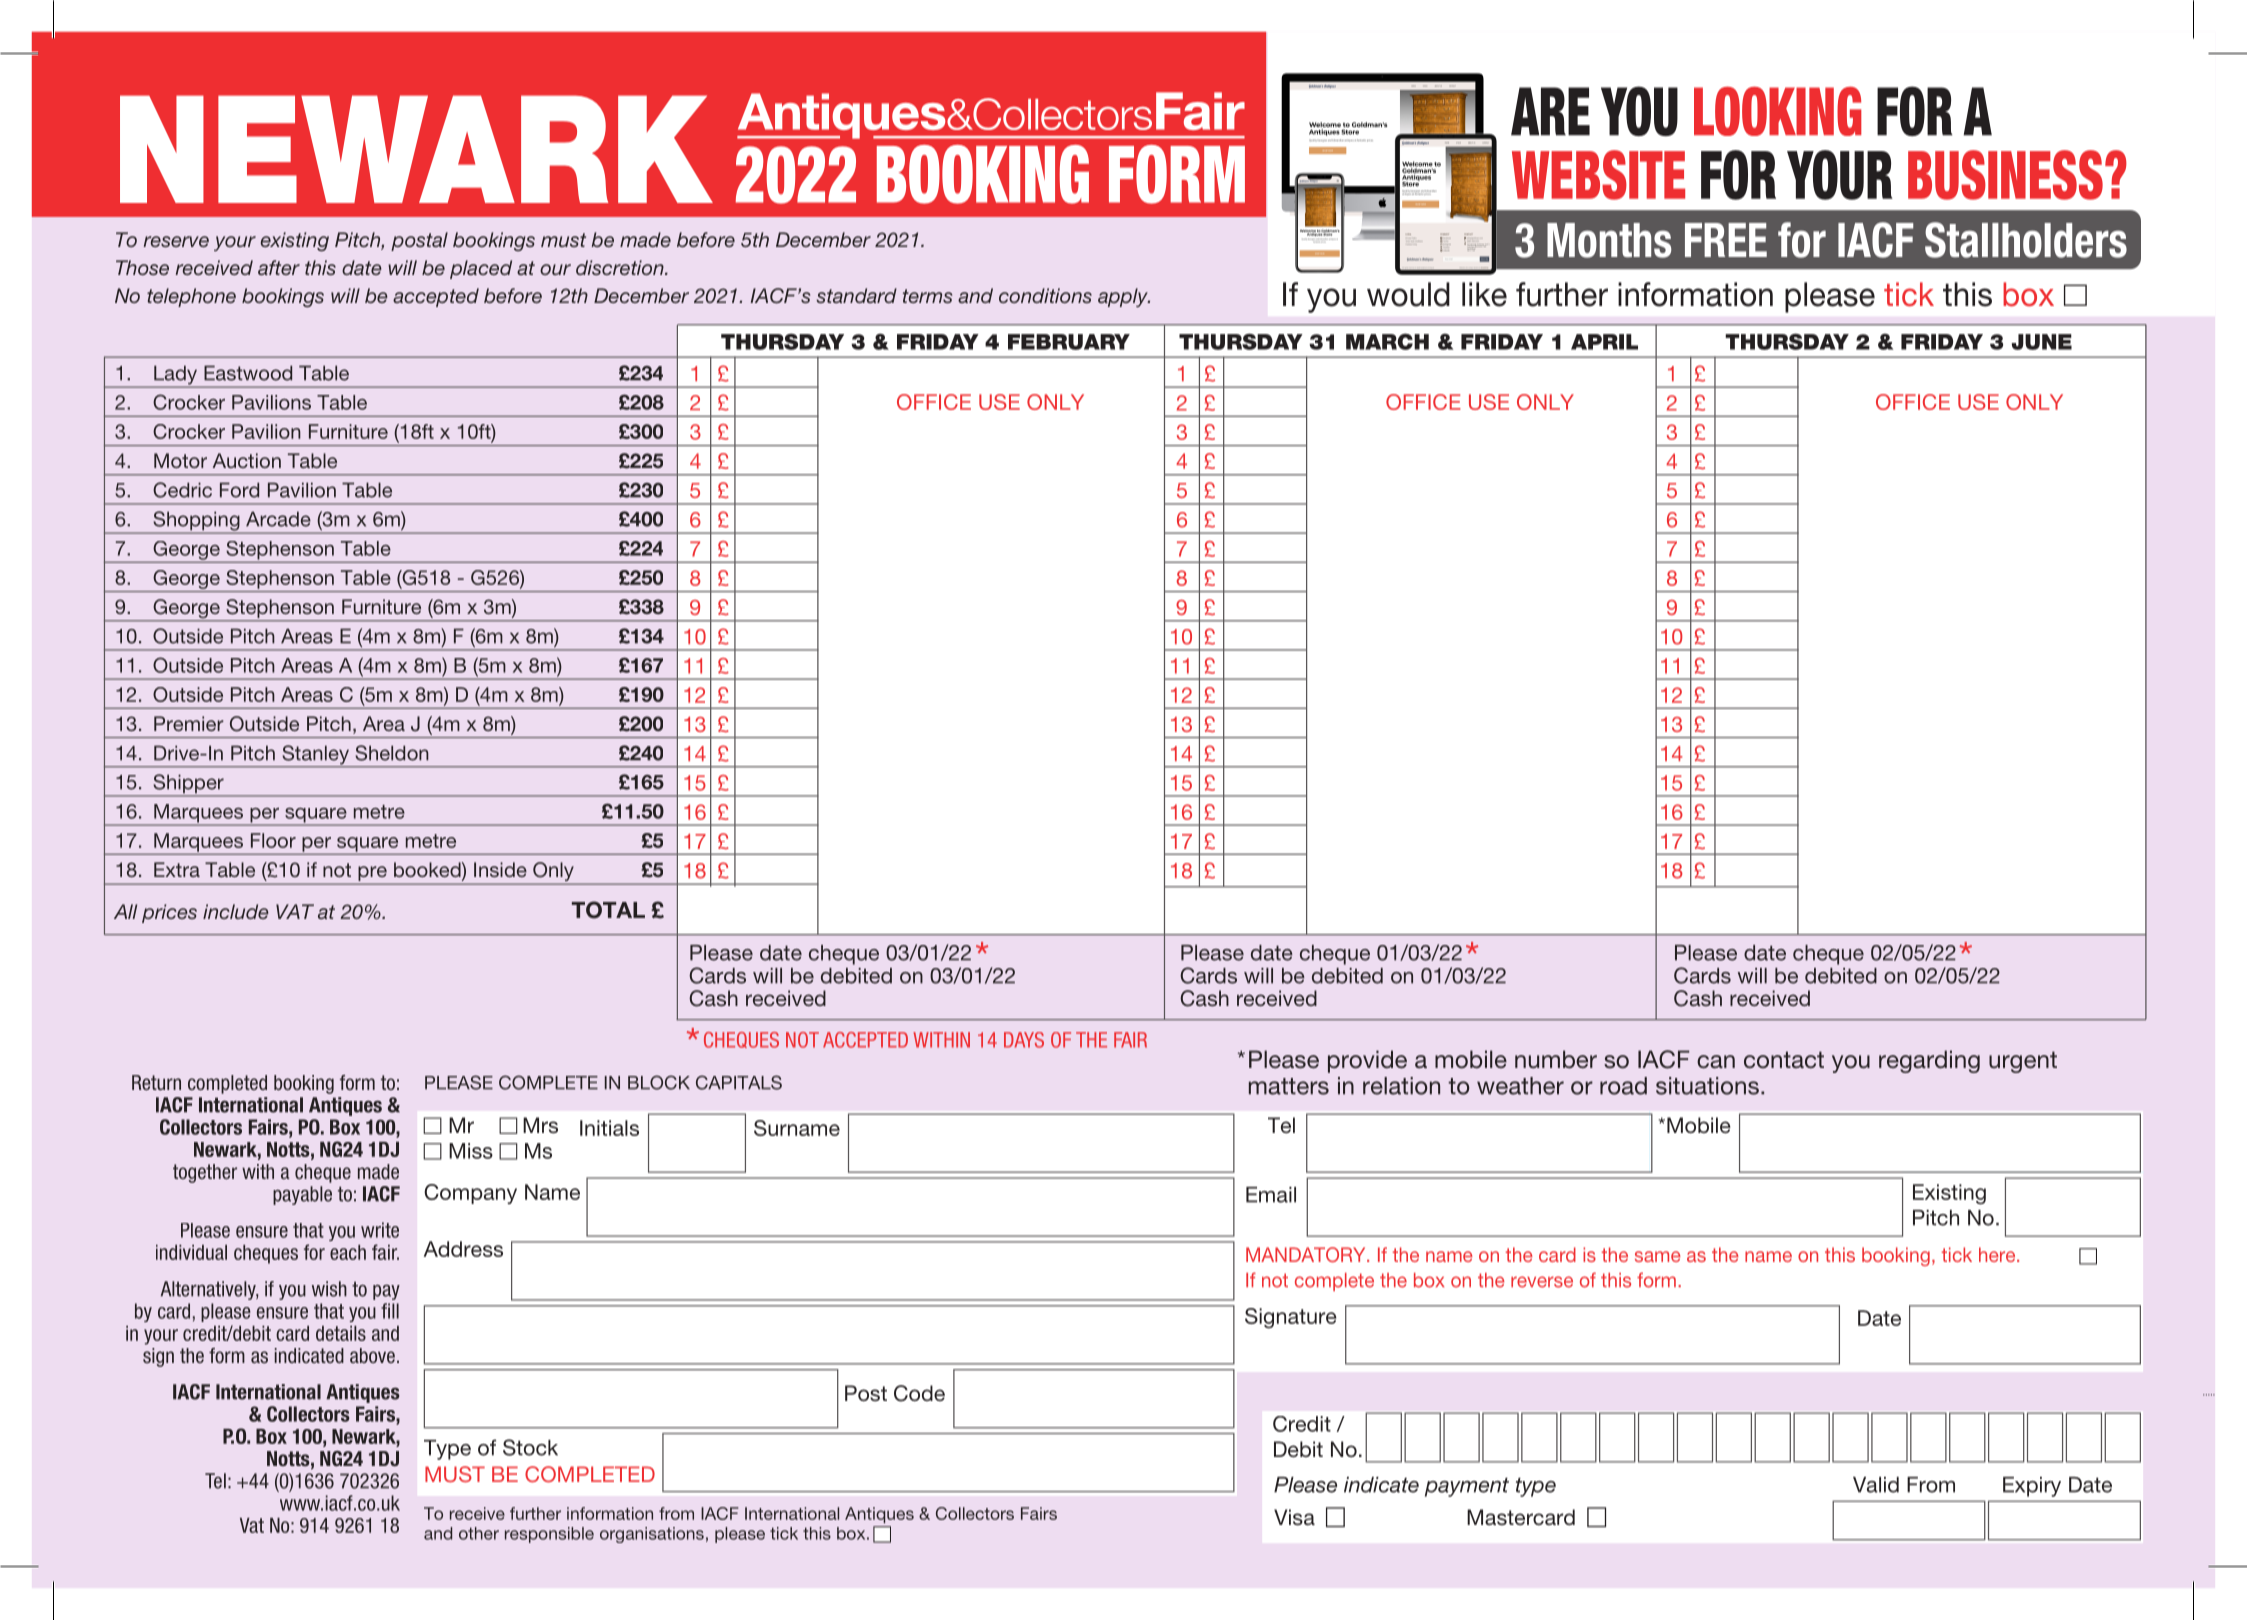  Describe the element at coordinates (471, 1151) in the image. I see `Miss` at that location.
